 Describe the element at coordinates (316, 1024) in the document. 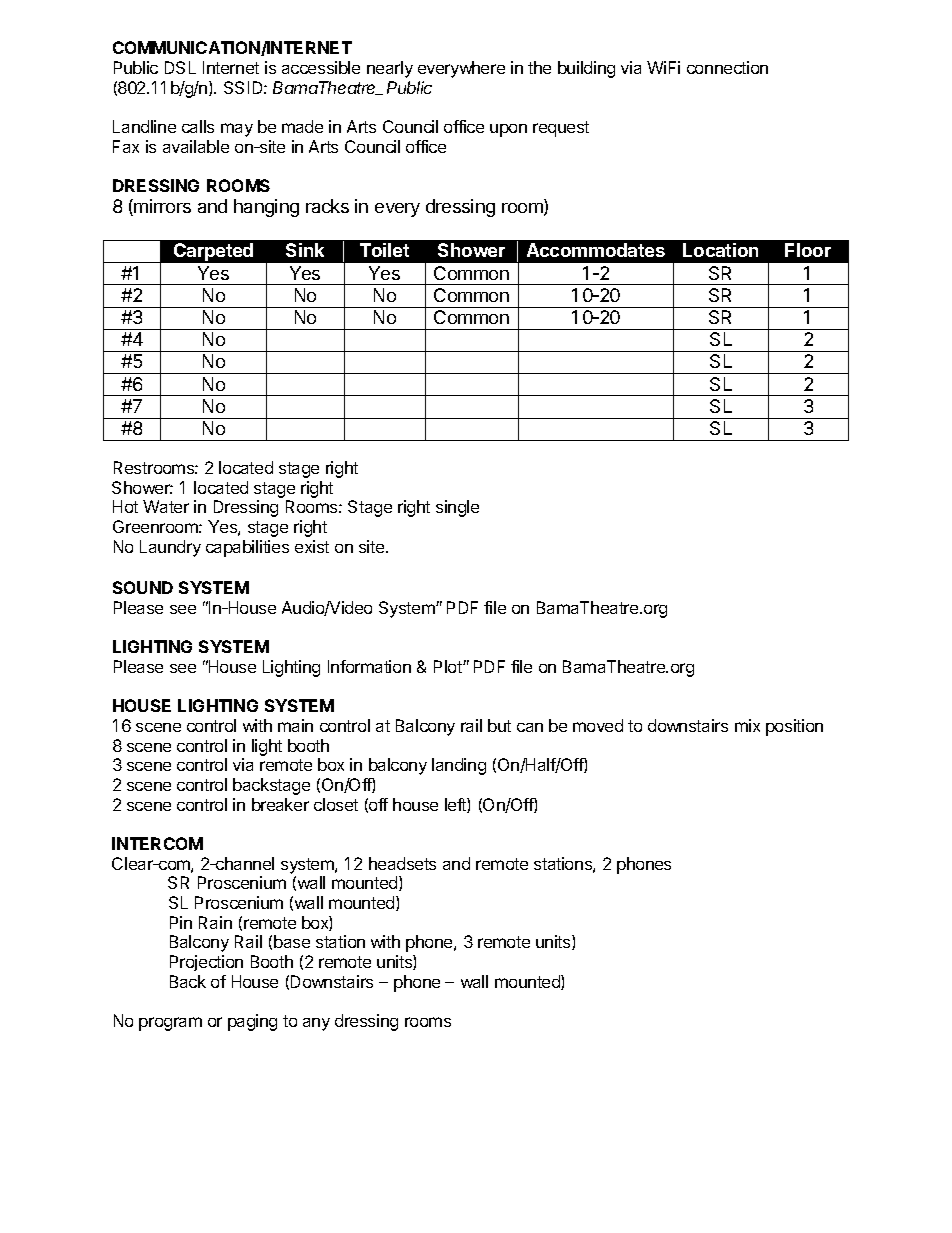

I see `any` at that location.
